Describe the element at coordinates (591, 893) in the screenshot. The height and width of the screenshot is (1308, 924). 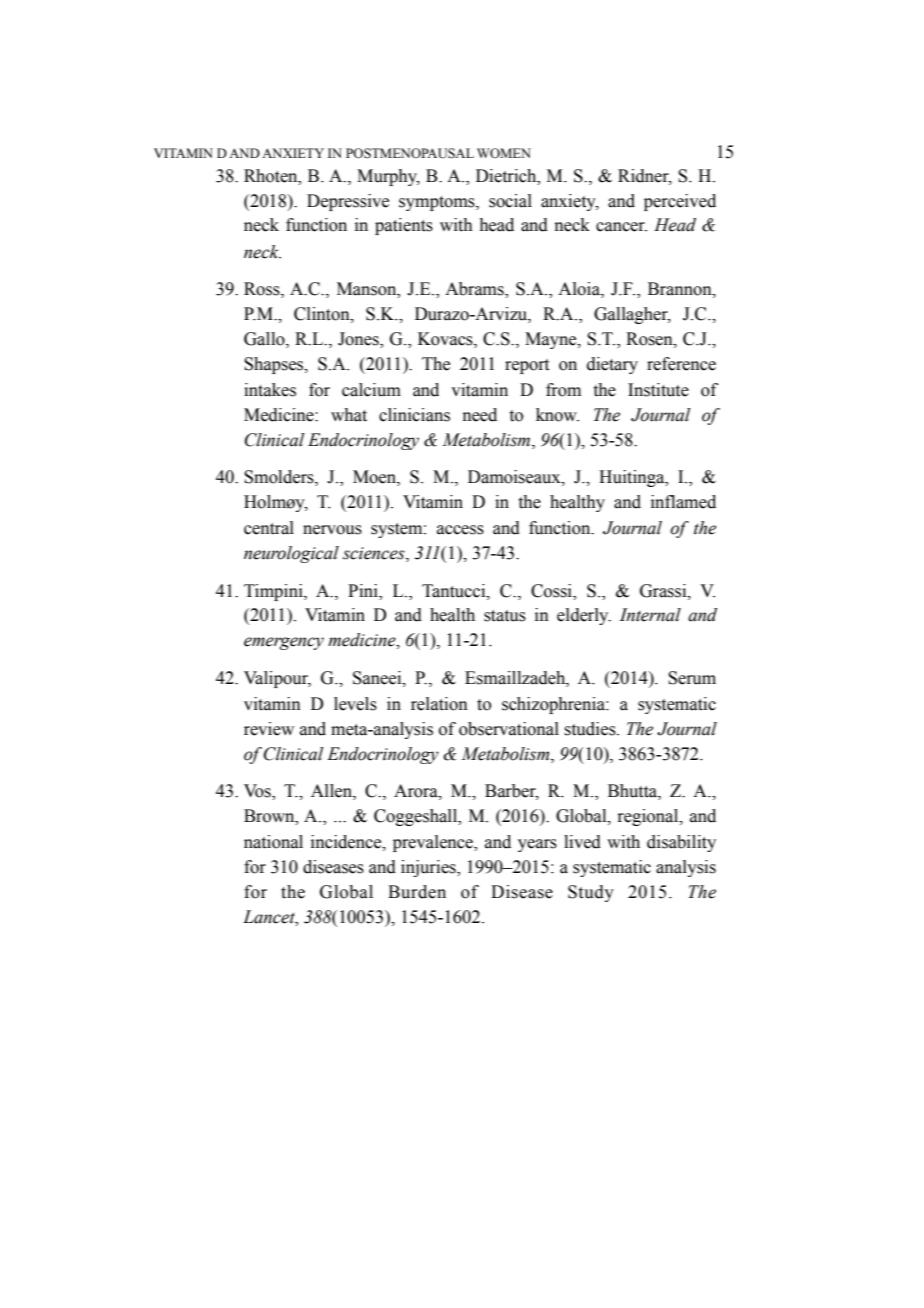
I see `Study` at that location.
